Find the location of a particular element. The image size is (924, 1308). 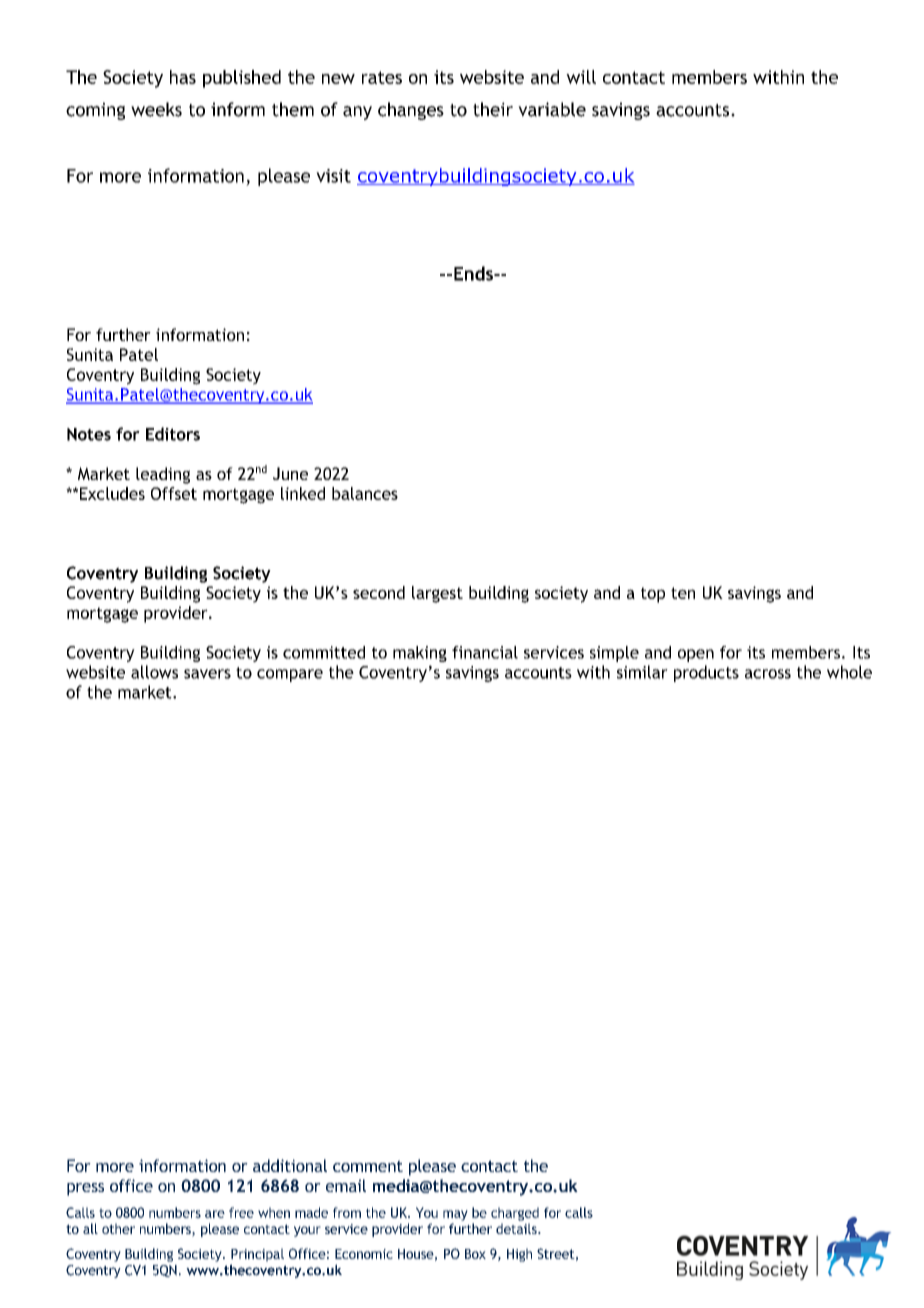

charged is located at coordinates (515, 1214).
